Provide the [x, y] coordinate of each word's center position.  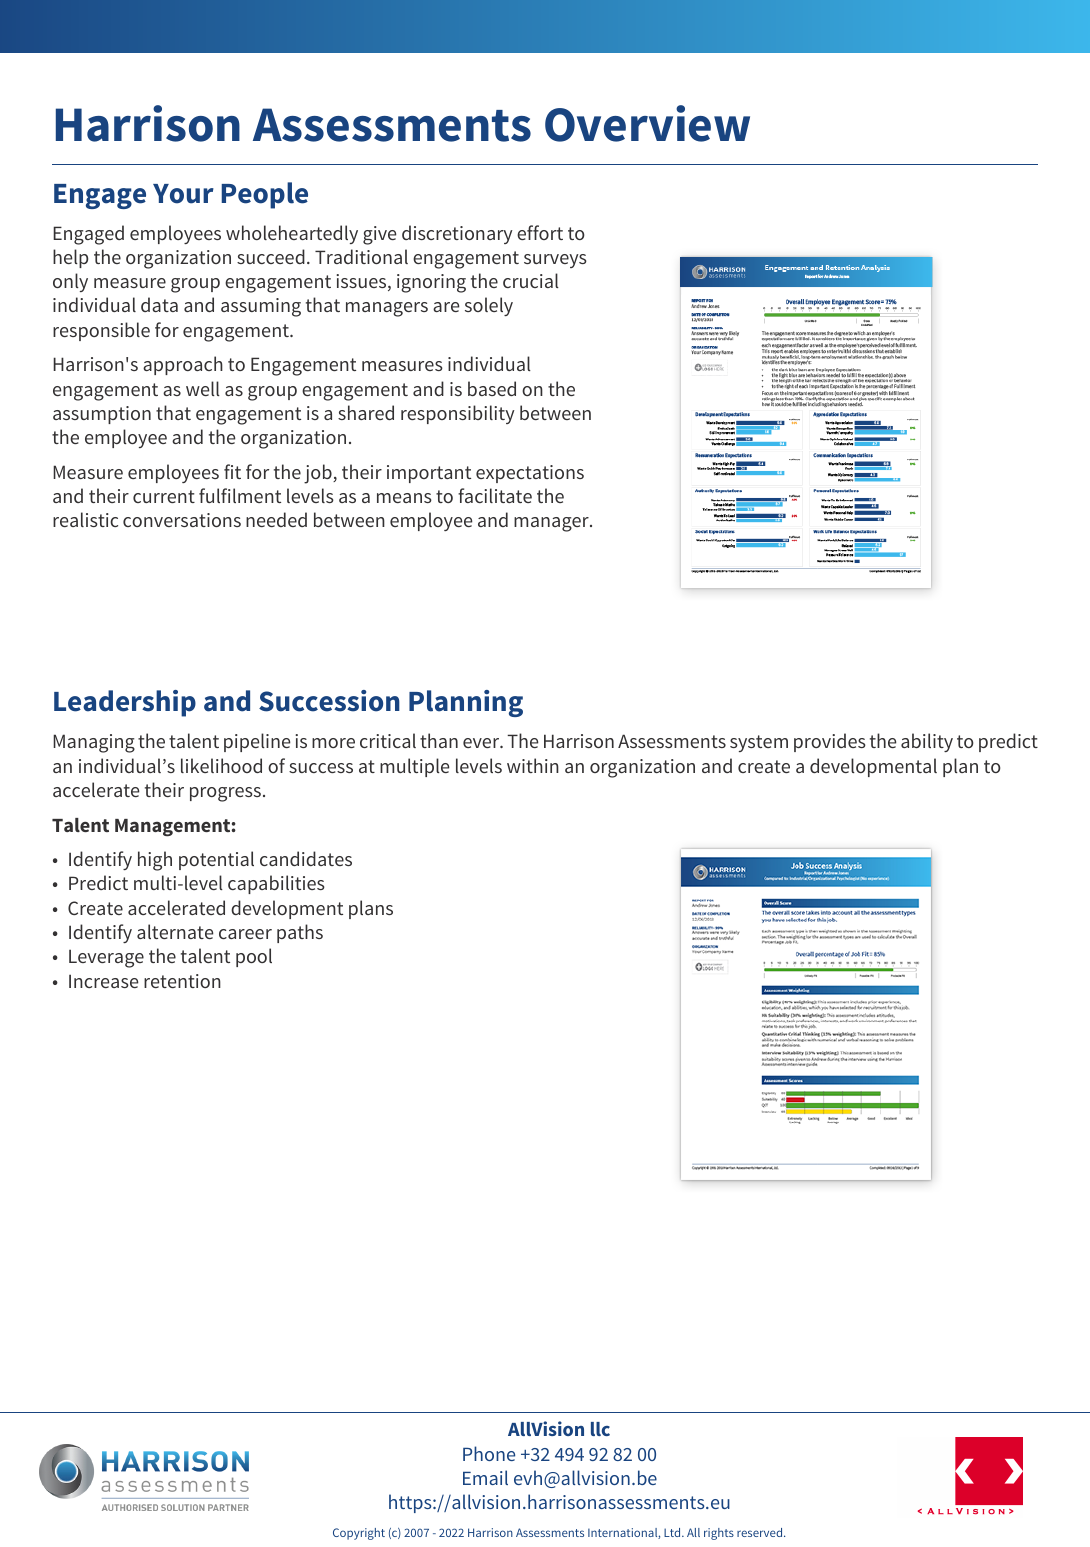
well [203, 388]
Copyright [359, 1534]
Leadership [125, 703]
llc [600, 1429]
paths [300, 933]
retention [182, 981]
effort [540, 232]
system [759, 743]
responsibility [458, 414]
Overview [647, 123]
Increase [103, 981]
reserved [761, 1532]
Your [183, 194]
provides [830, 742]
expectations [530, 474]
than [439, 740]
